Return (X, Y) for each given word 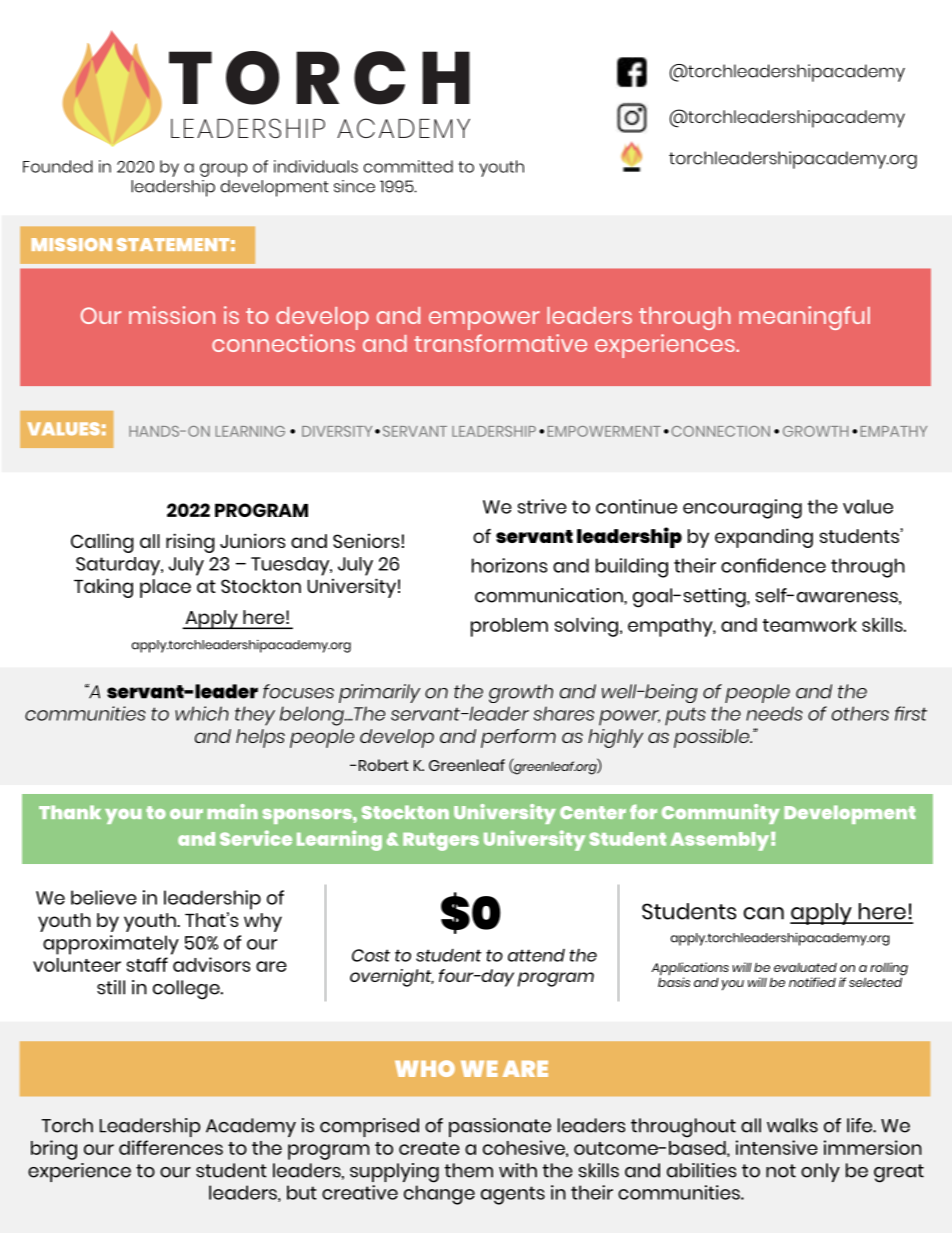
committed (408, 166)
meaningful (804, 318)
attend (536, 955)
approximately (111, 945)
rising (190, 543)
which (202, 713)
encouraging (742, 509)
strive (542, 506)
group (223, 170)
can (763, 913)
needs (774, 713)
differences (171, 1147)
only (820, 1172)
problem (509, 627)
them (469, 1170)
